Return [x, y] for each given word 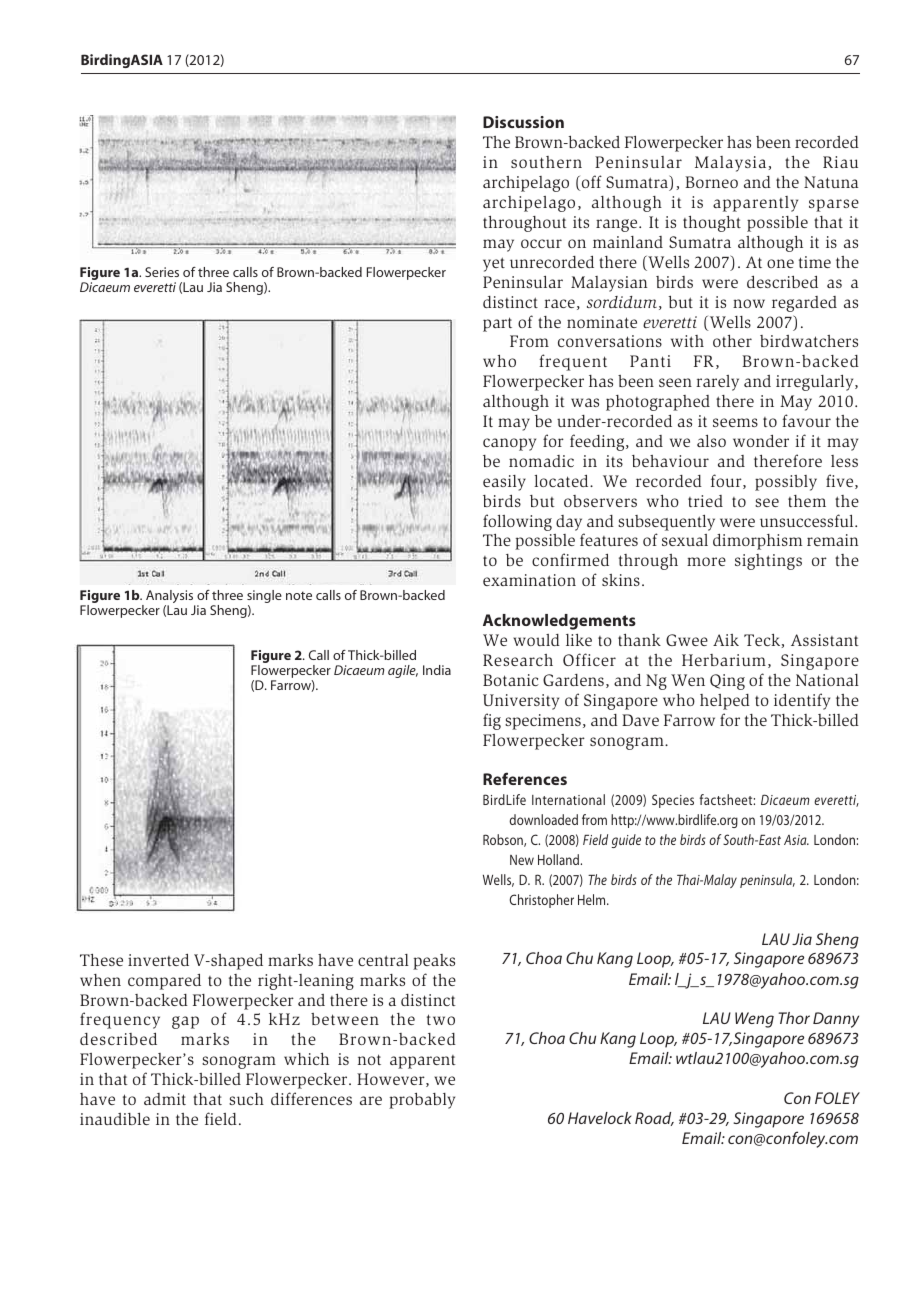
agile [403, 671]
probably [422, 1101]
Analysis [170, 598]
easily [504, 483]
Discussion [523, 122]
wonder [761, 441]
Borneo [711, 182]
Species [673, 801]
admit [165, 1099]
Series [162, 272]
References [525, 778]
